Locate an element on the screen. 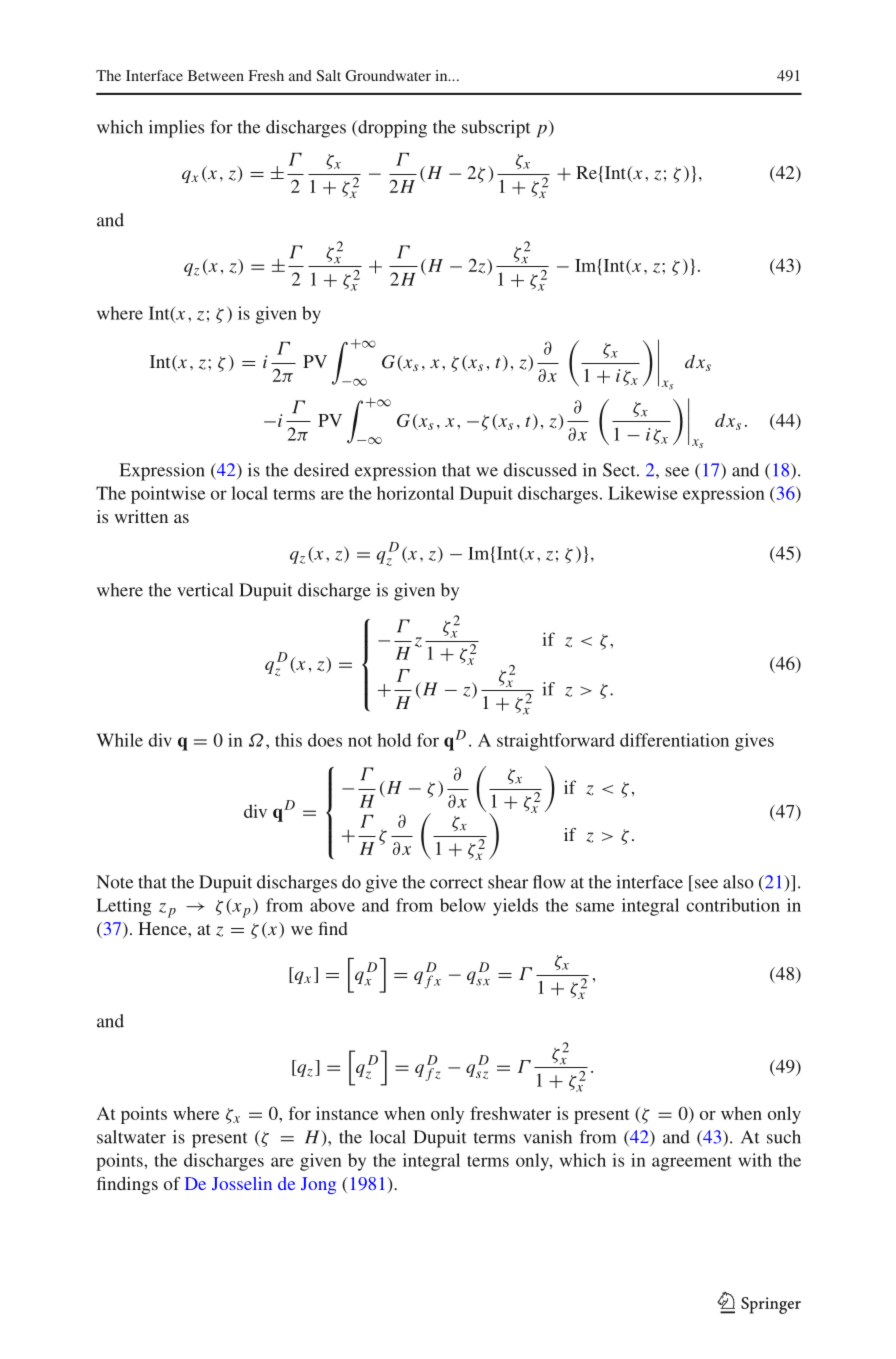  differentiation is located at coordinates (674, 740).
